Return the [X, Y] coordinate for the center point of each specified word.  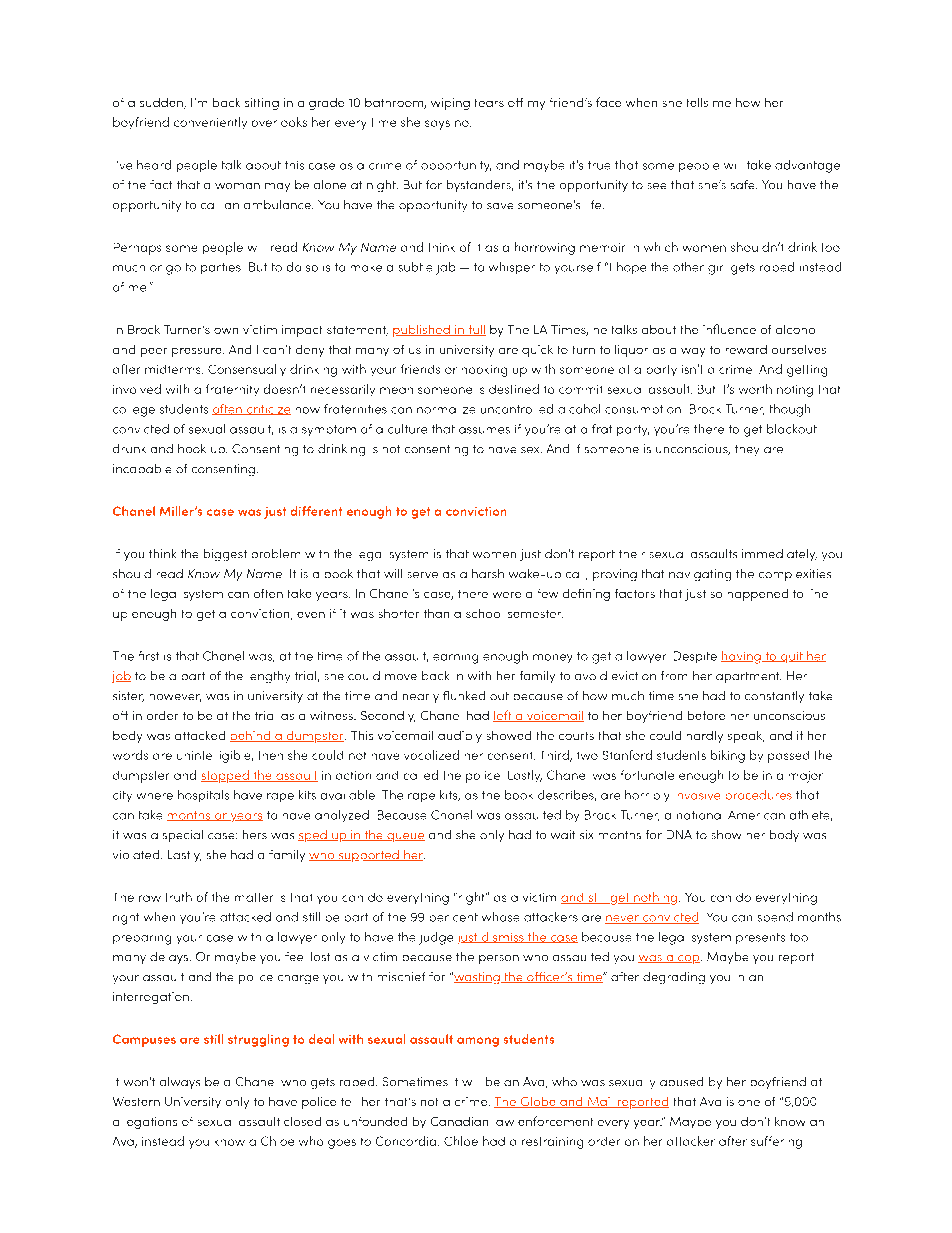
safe [744, 184]
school [483, 613]
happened [758, 595]
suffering [776, 1142]
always [180, 1083]
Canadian [459, 1121]
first [149, 656]
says [437, 125]
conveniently [210, 123]
